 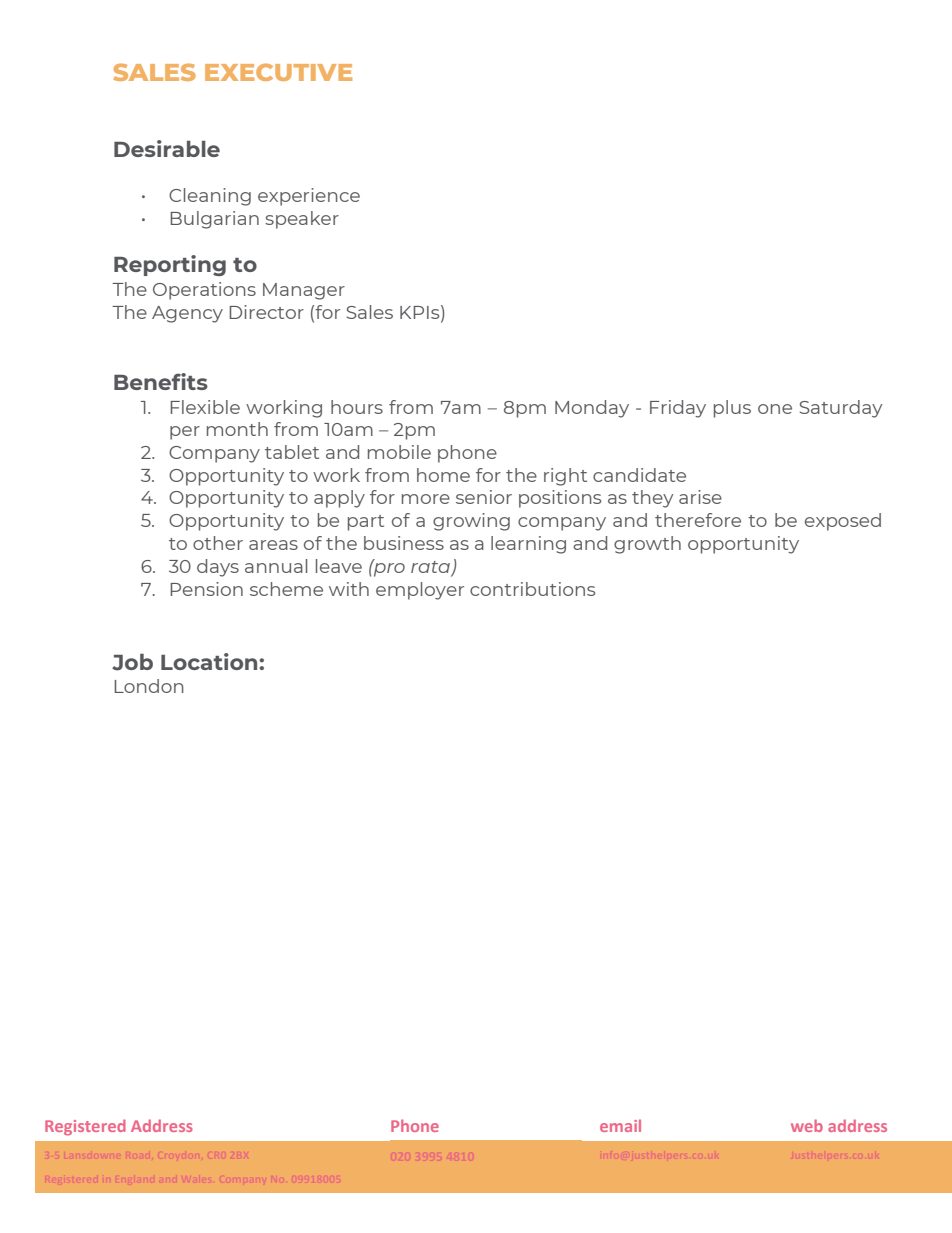 What do you see at coordinates (309, 197) in the image?
I see `experience` at bounding box center [309, 197].
